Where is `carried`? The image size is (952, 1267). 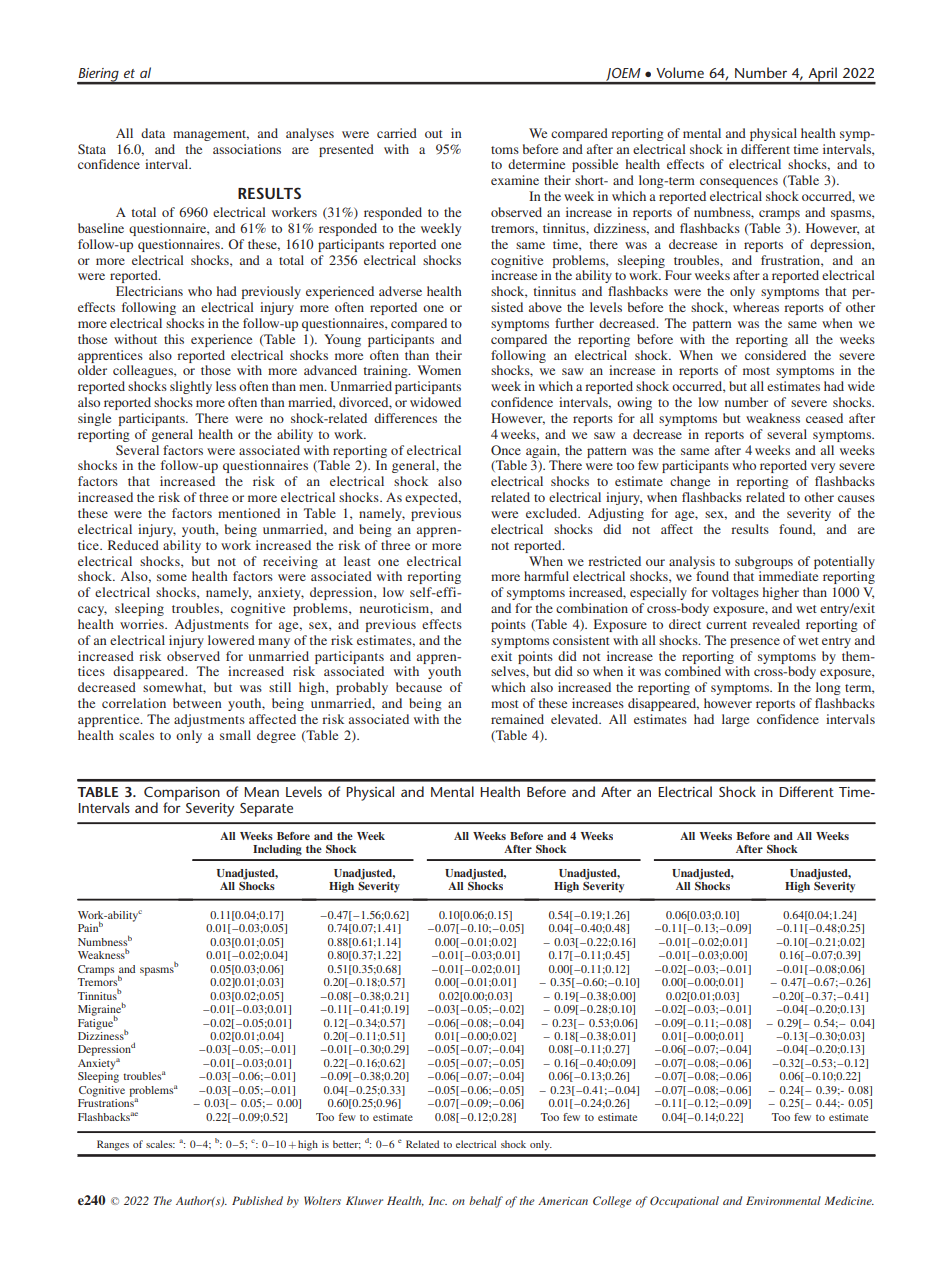 carried is located at coordinates (397, 133).
